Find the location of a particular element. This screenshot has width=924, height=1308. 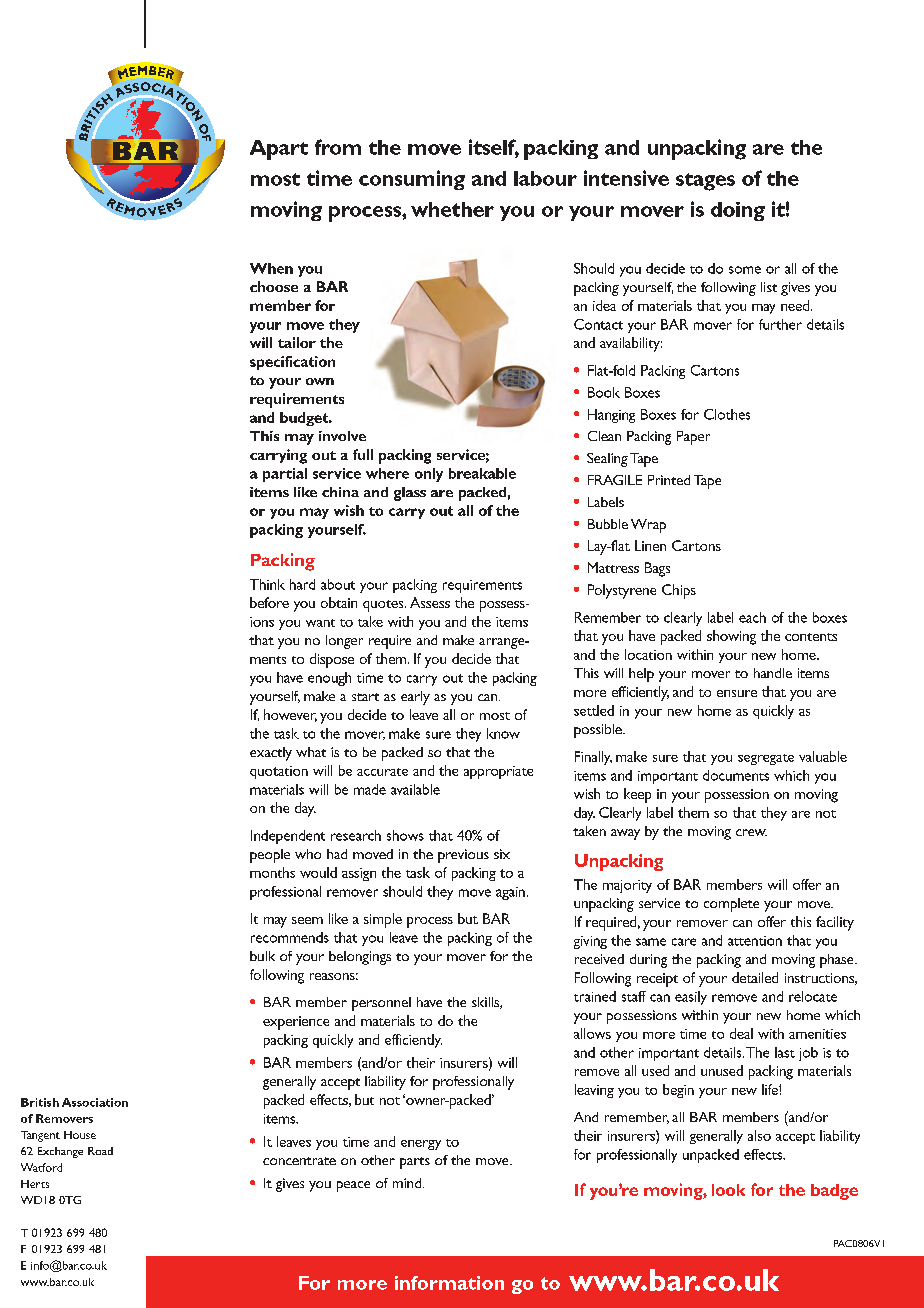

start is located at coordinates (365, 697).
